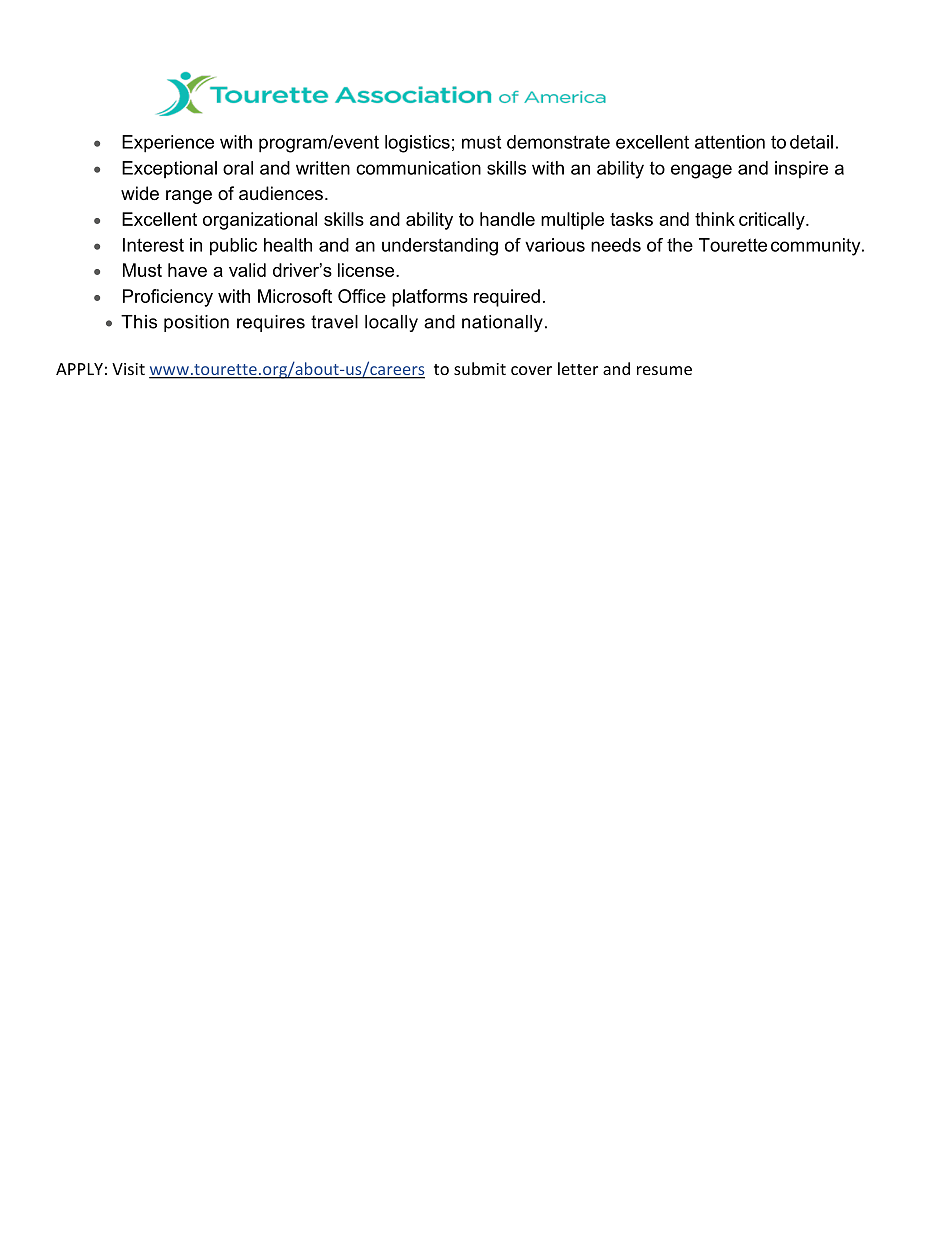 The height and width of the screenshot is (1233, 952). What do you see at coordinates (187, 270) in the screenshot?
I see `have` at bounding box center [187, 270].
